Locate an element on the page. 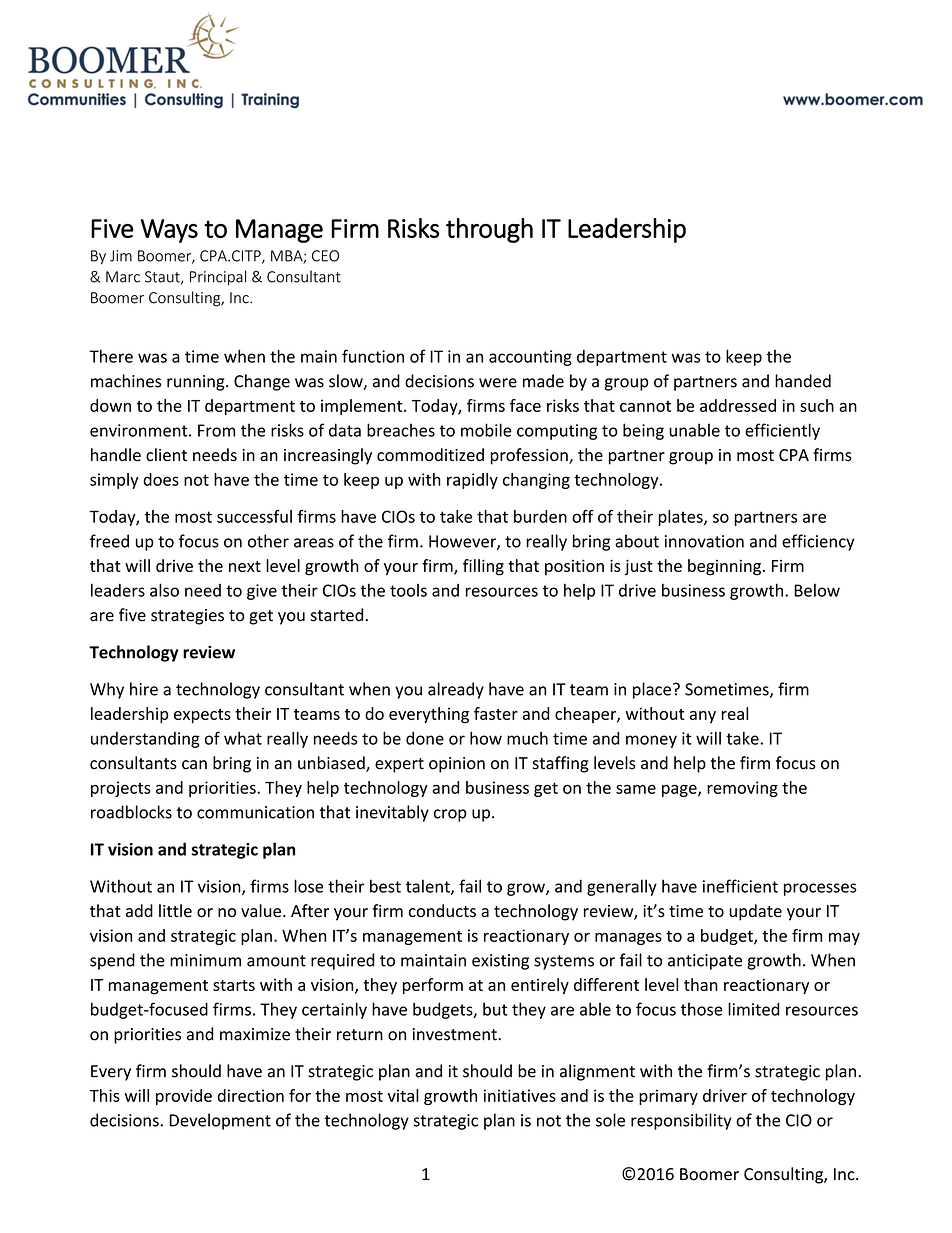  client is located at coordinates (166, 455).
